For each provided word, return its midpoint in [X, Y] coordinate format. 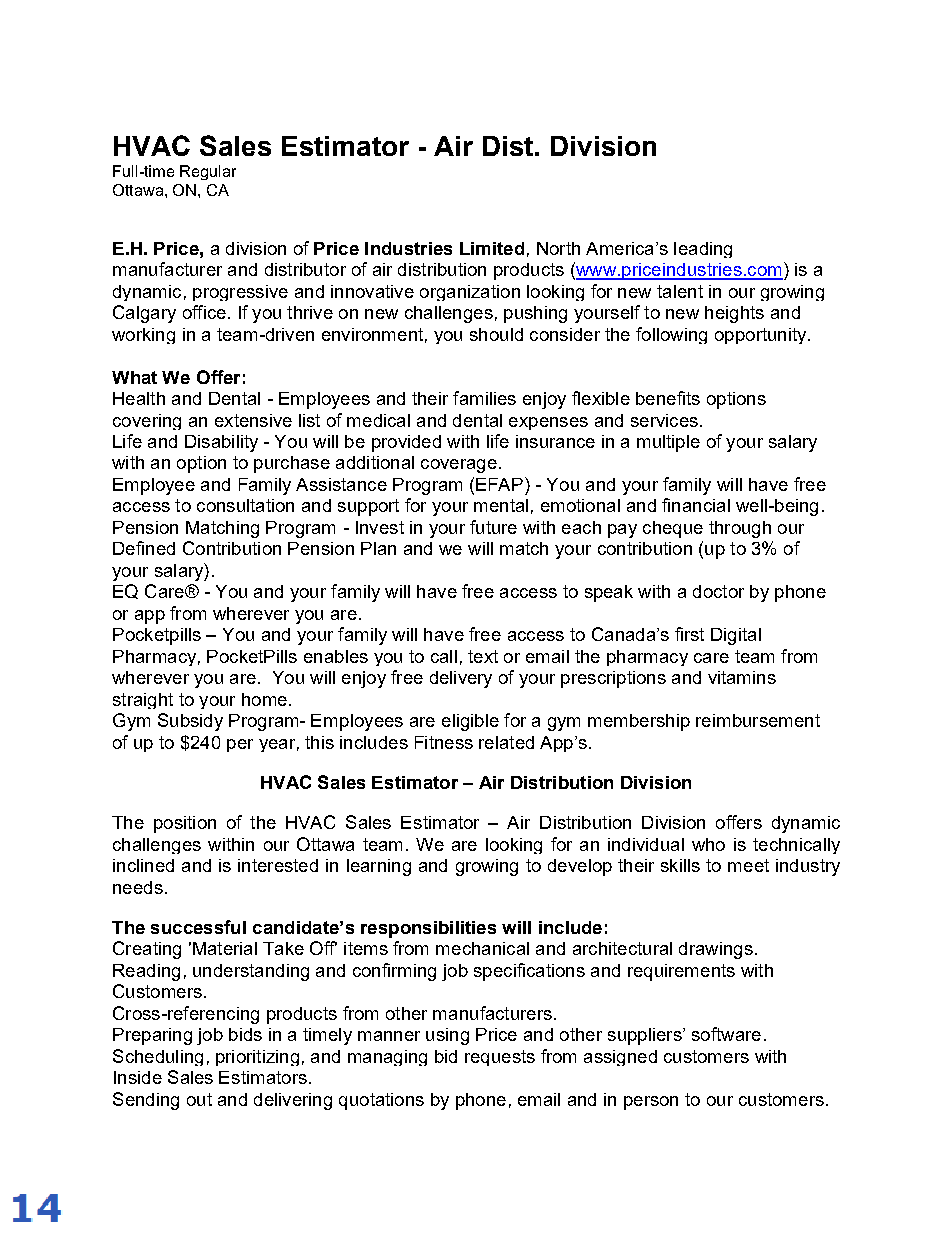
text [483, 656]
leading [703, 250]
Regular [208, 172]
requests [500, 1058]
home [264, 699]
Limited [492, 248]
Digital [736, 636]
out [199, 1099]
